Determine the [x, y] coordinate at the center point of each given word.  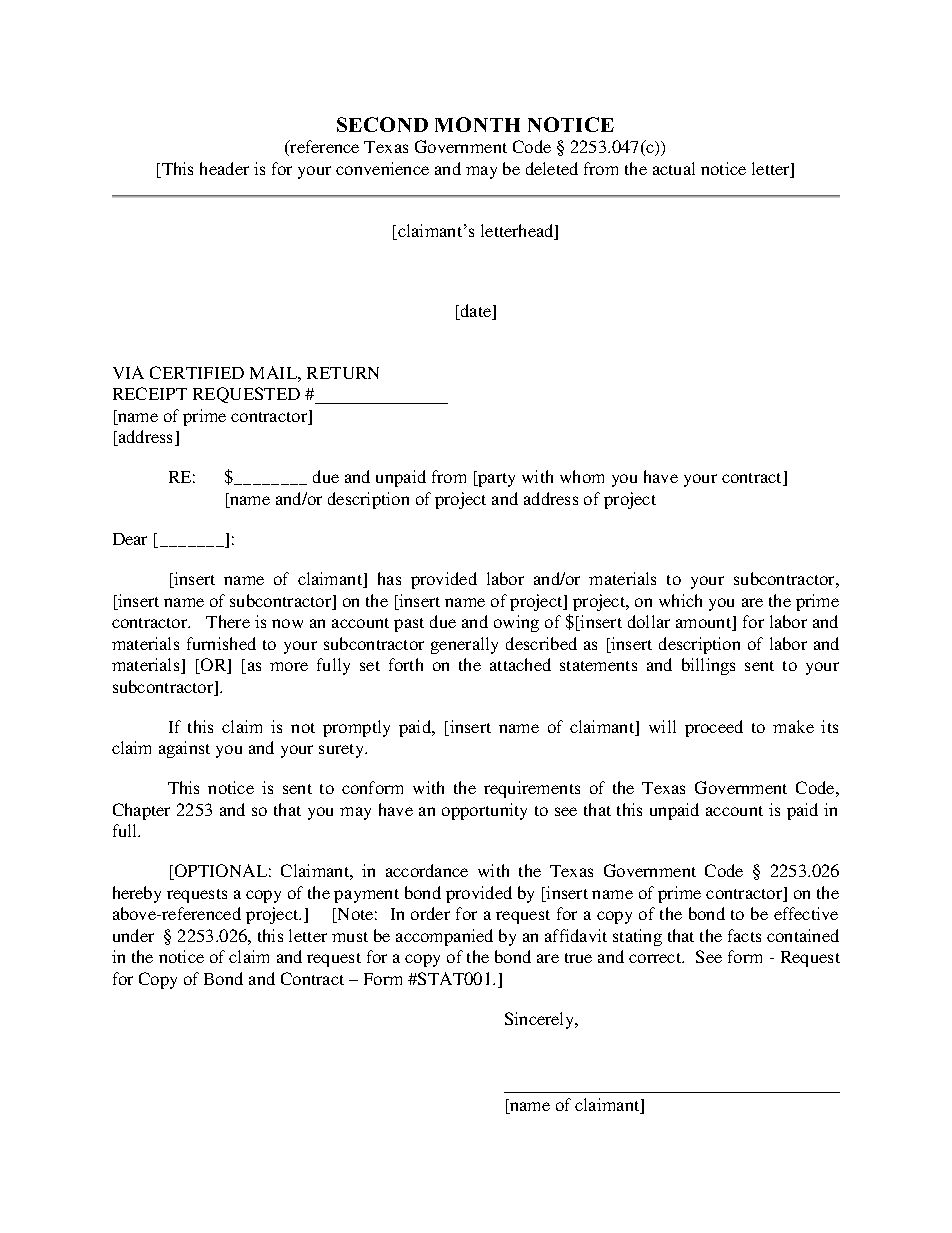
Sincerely [541, 1020]
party [495, 479]
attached [520, 664]
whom [582, 476]
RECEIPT [150, 393]
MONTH [477, 124]
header [224, 168]
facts [744, 935]
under [133, 935]
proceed [714, 728]
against [184, 749]
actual [674, 168]
